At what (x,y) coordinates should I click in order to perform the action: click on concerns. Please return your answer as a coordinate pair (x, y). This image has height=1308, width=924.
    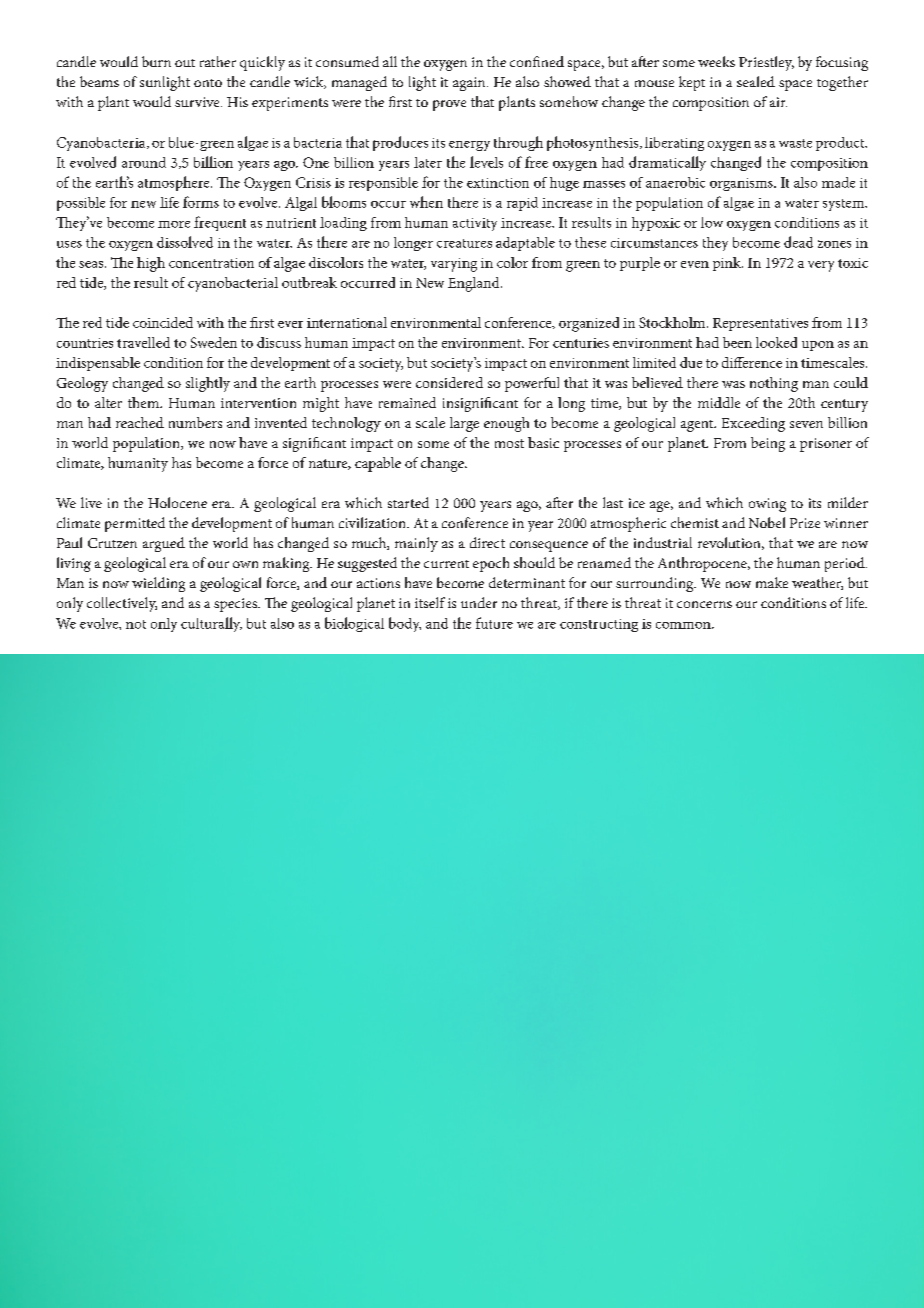
    Looking at the image, I should click on (704, 604).
